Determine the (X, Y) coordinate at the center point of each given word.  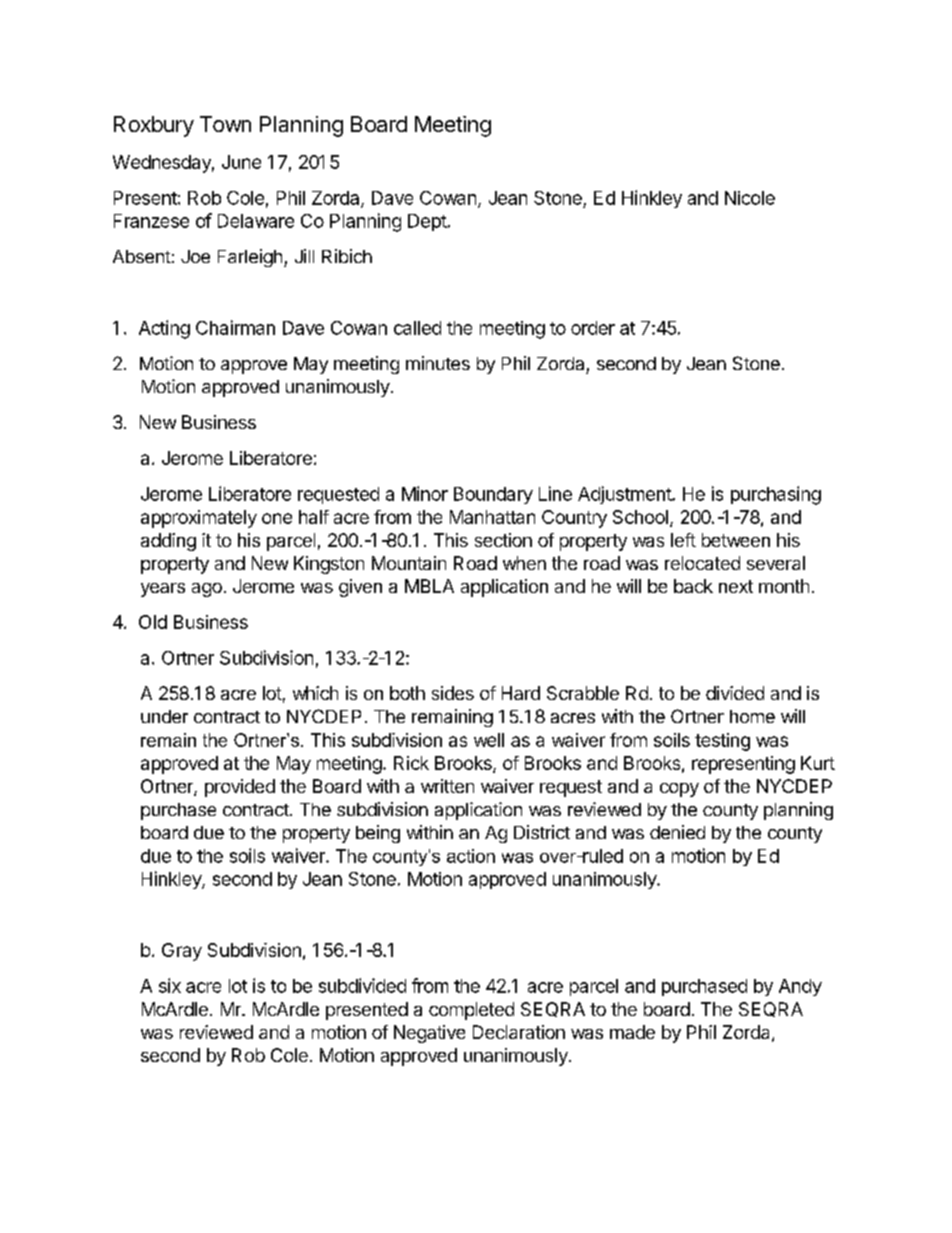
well (489, 740)
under (164, 716)
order (593, 328)
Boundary (493, 495)
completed (471, 1011)
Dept (427, 222)
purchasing (776, 495)
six (170, 985)
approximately (199, 519)
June (241, 162)
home (752, 716)
